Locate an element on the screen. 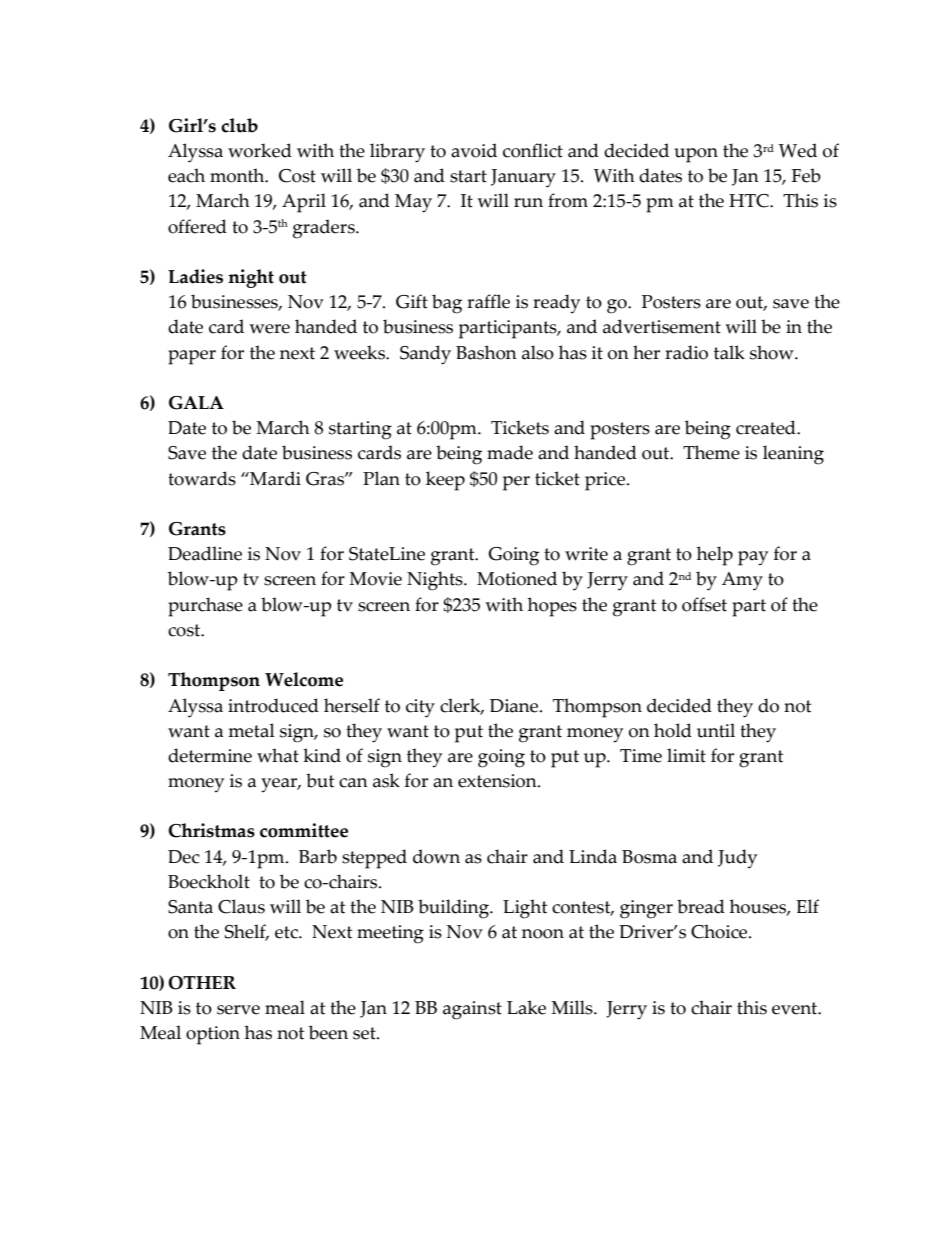 The height and width of the screenshot is (1233, 952). Judy is located at coordinates (737, 859).
